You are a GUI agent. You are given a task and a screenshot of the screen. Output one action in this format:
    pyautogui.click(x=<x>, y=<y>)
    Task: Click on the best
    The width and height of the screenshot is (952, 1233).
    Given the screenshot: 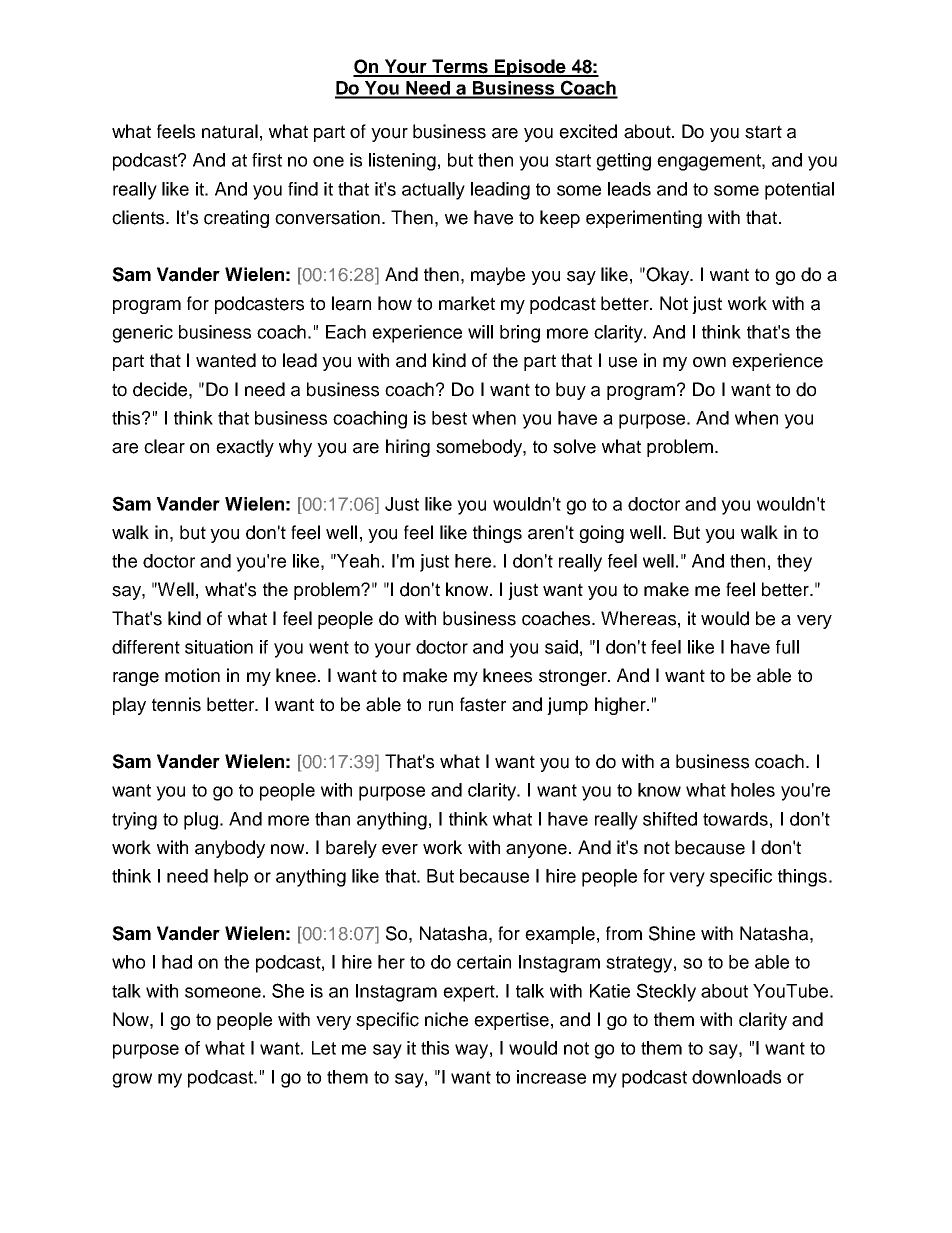 What is the action you would take?
    pyautogui.click(x=449, y=418)
